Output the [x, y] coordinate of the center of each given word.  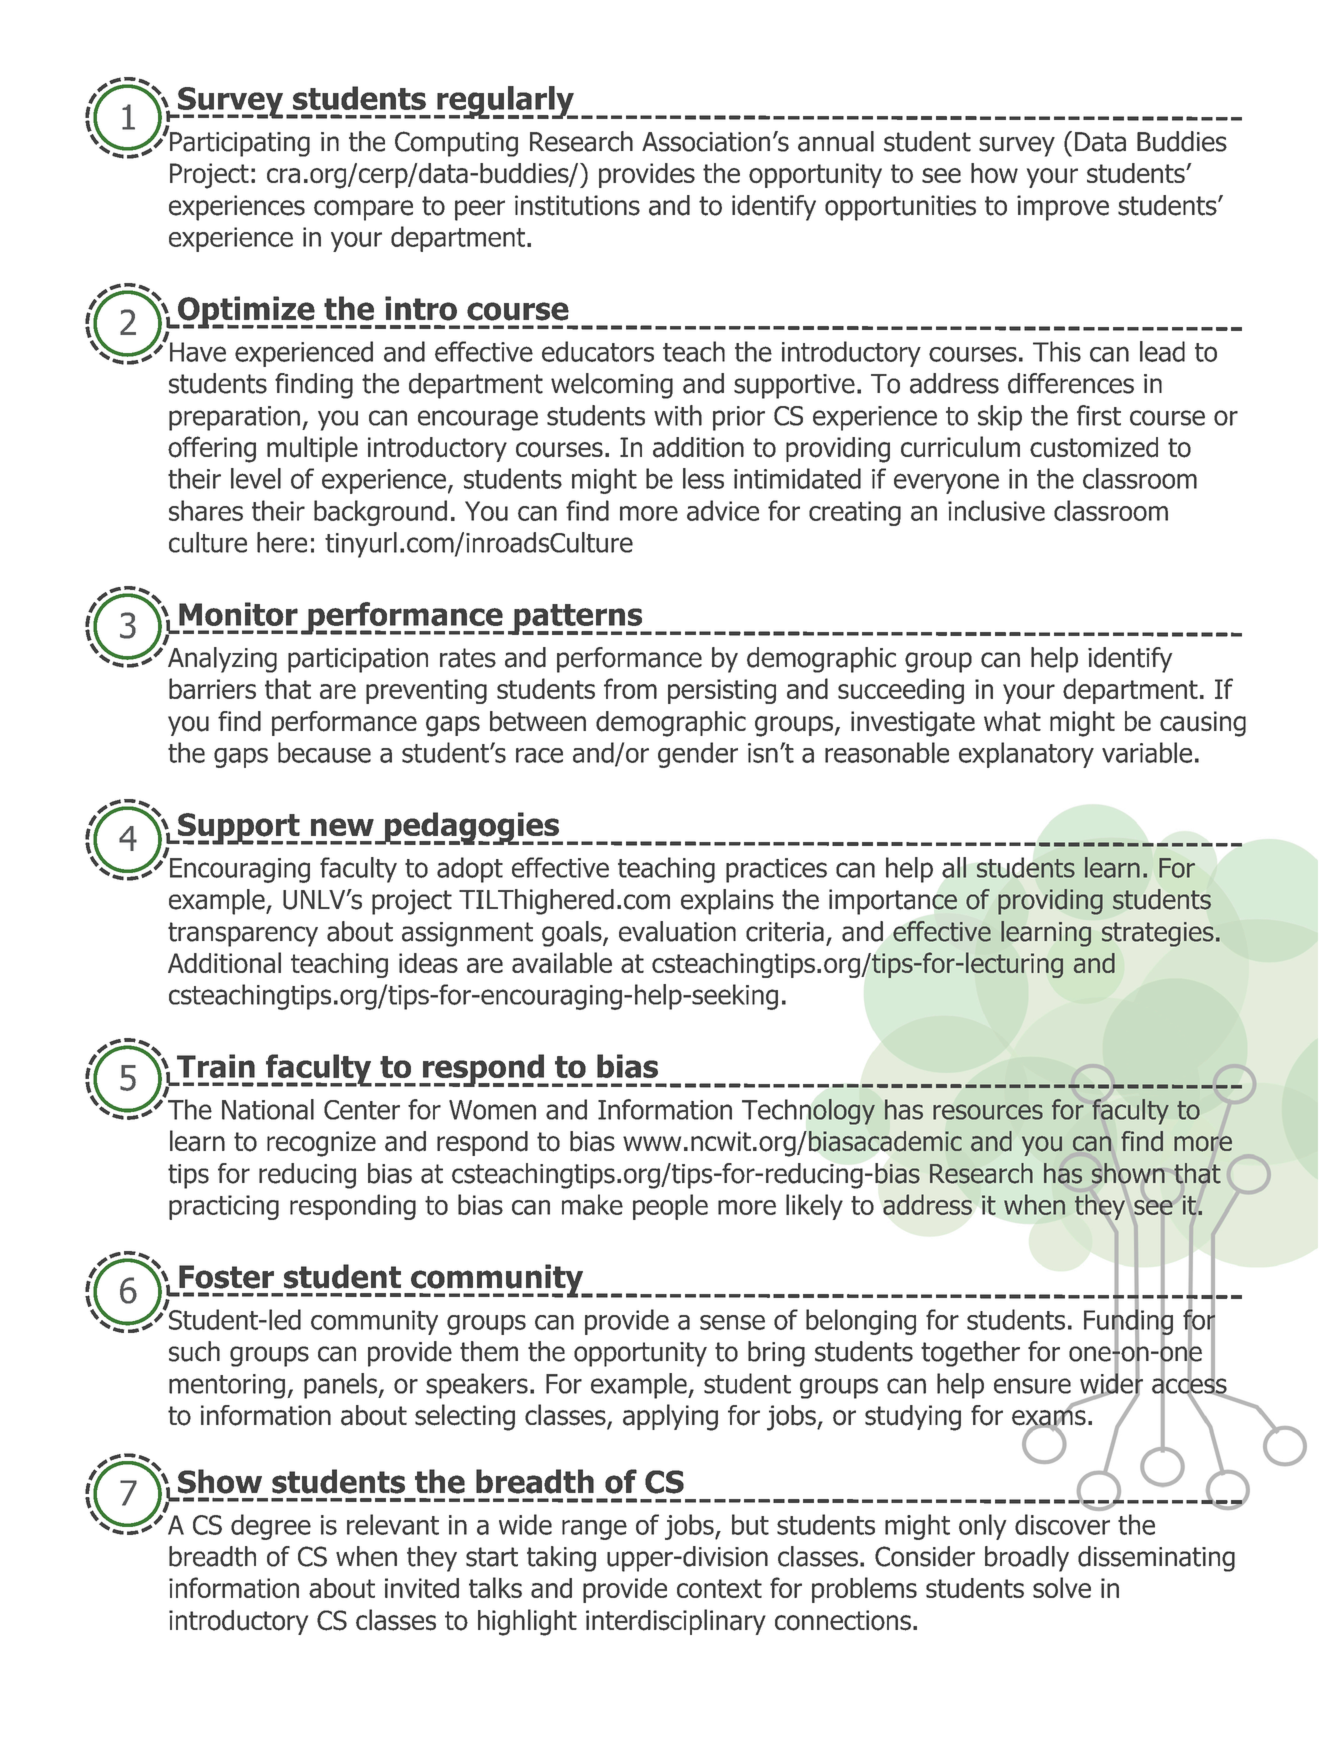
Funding [1128, 1322]
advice [723, 510]
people [670, 1207]
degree [271, 1527]
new [342, 827]
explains [727, 902]
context [719, 1588]
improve [1063, 208]
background [380, 513]
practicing [224, 1207]
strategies [1158, 934]
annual [836, 141]
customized [1094, 447]
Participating [238, 143]
